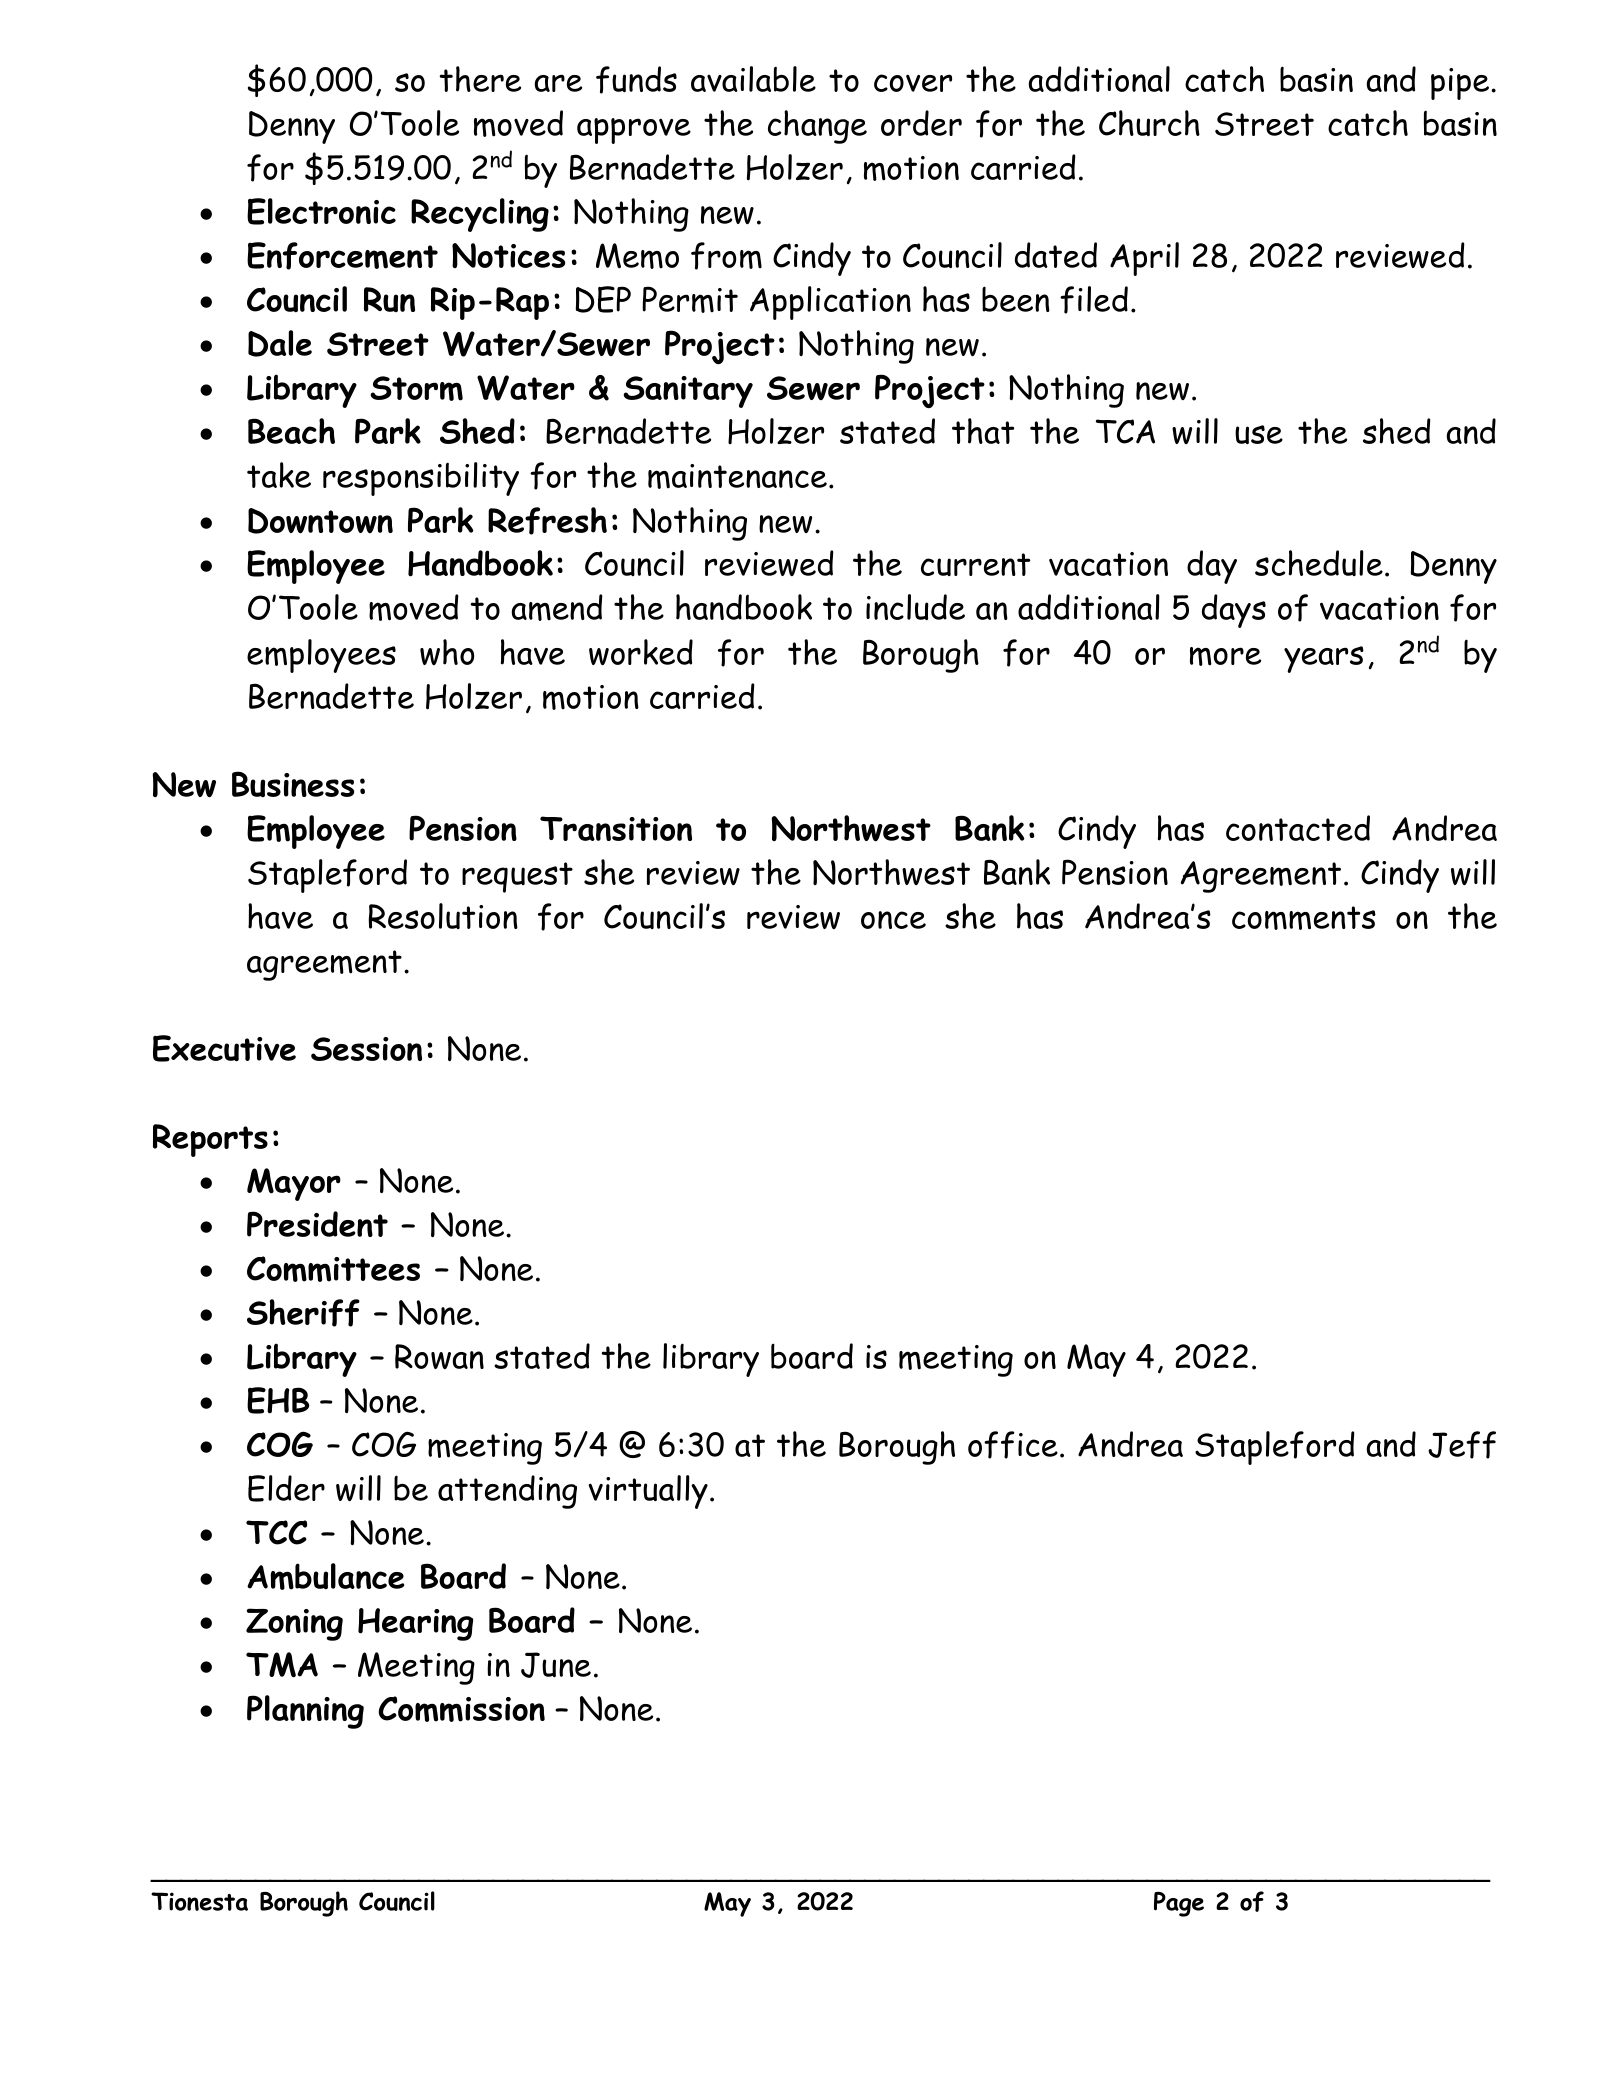 This screenshot has height=2085, width=1611. I want to click on Jeff, so click(1462, 1445).
